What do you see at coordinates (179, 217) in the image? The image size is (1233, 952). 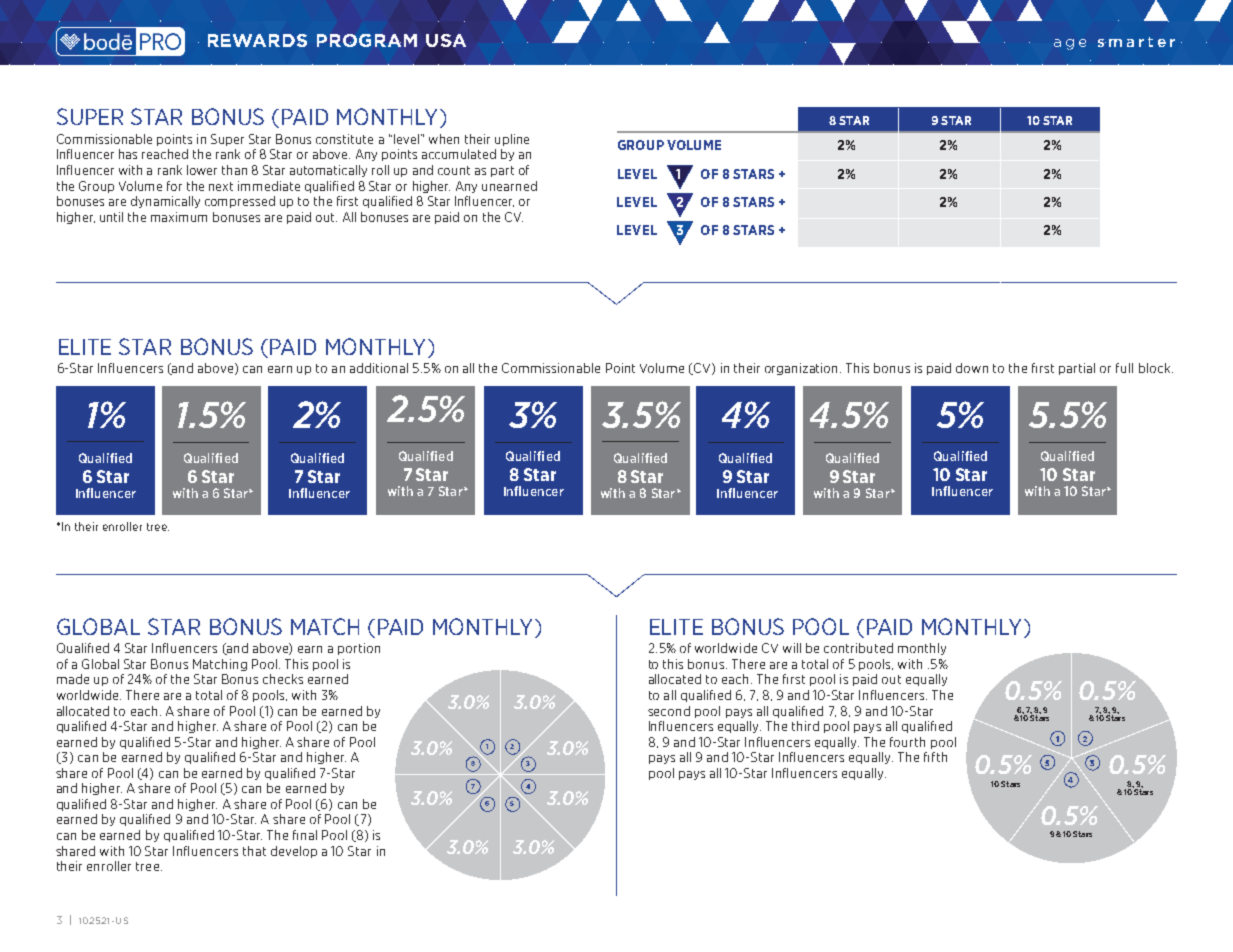 I see `maximum` at bounding box center [179, 217].
